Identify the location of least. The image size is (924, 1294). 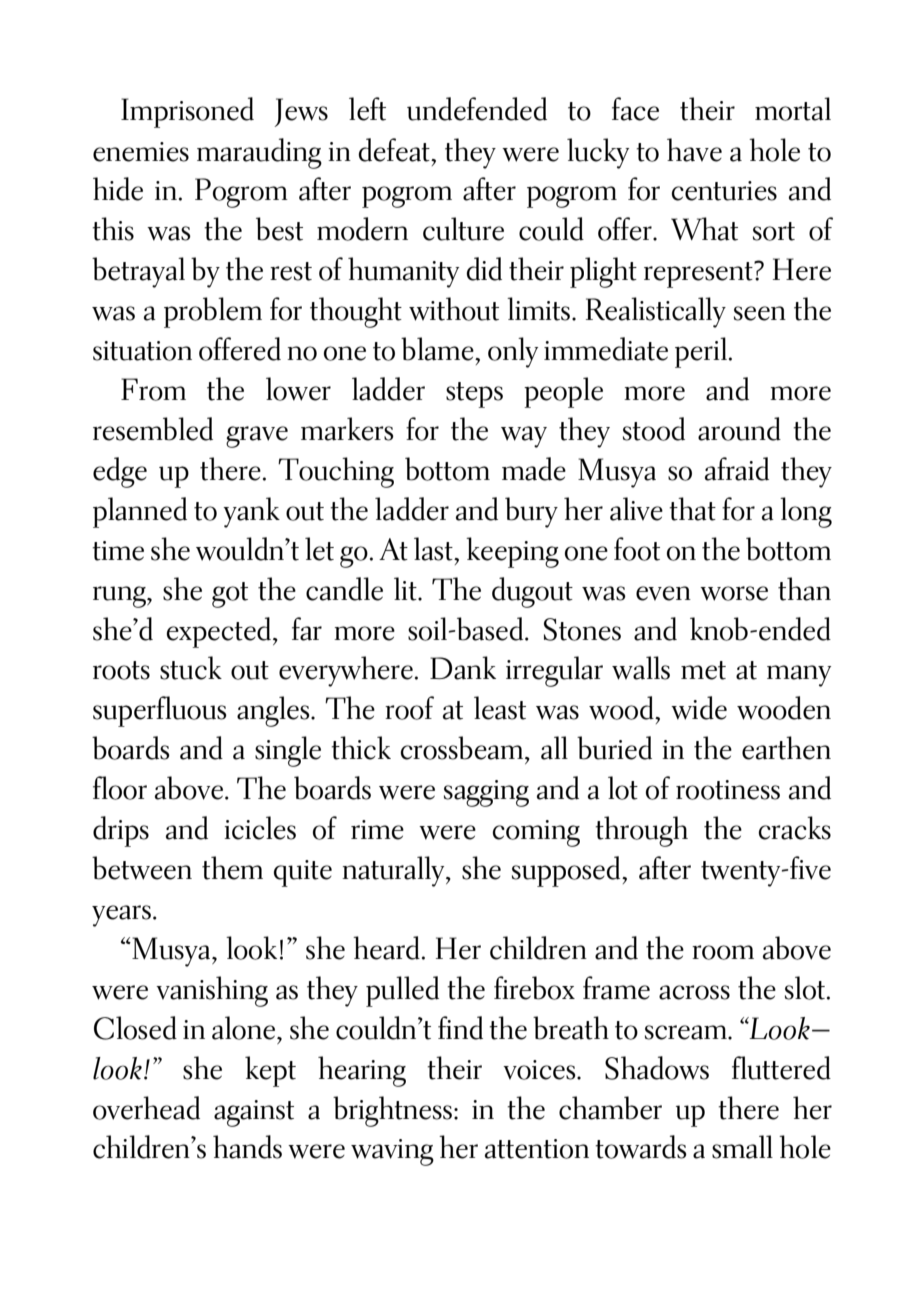
(500, 708).
